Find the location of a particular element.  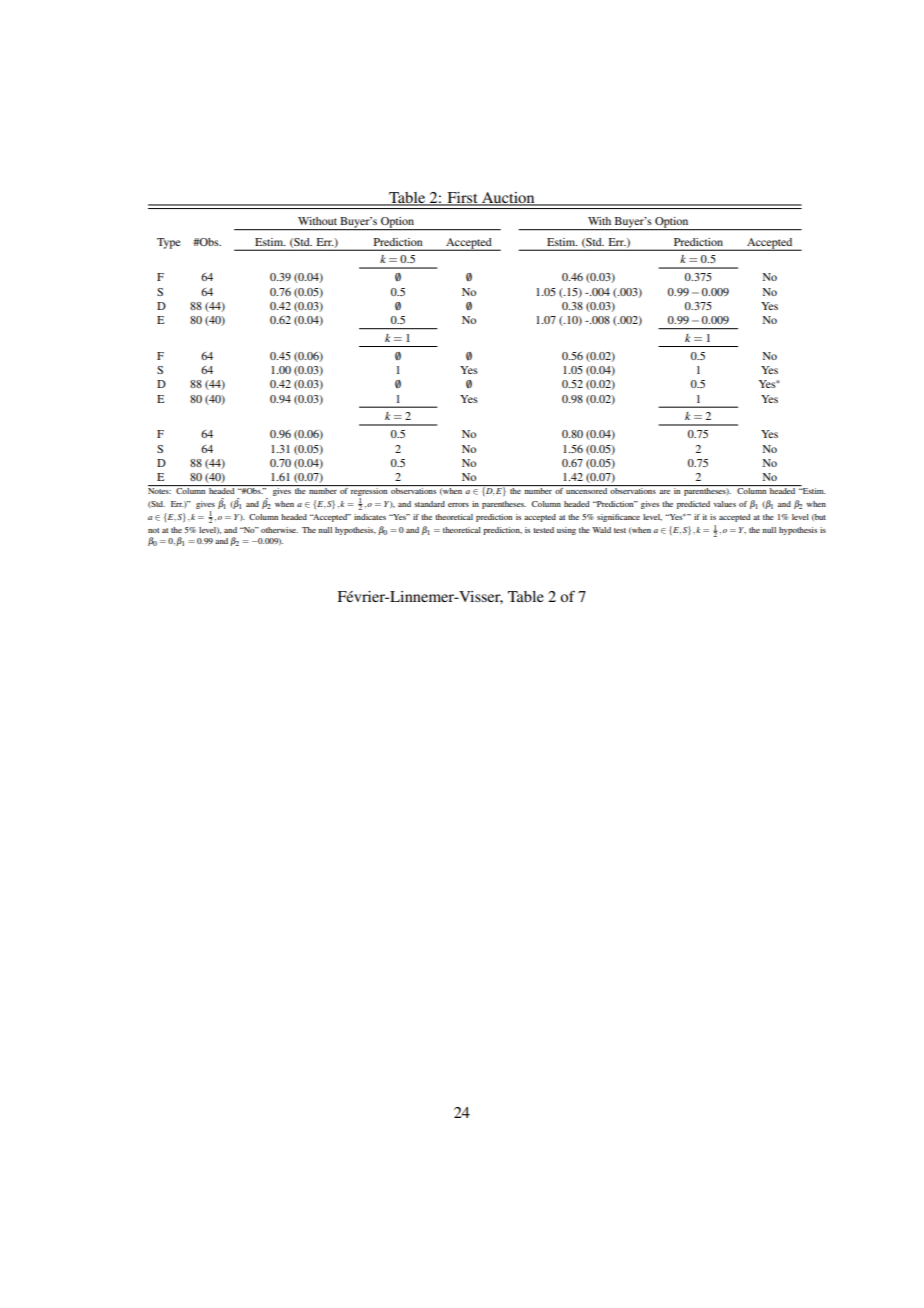

uncensored is located at coordinates (586, 491).
